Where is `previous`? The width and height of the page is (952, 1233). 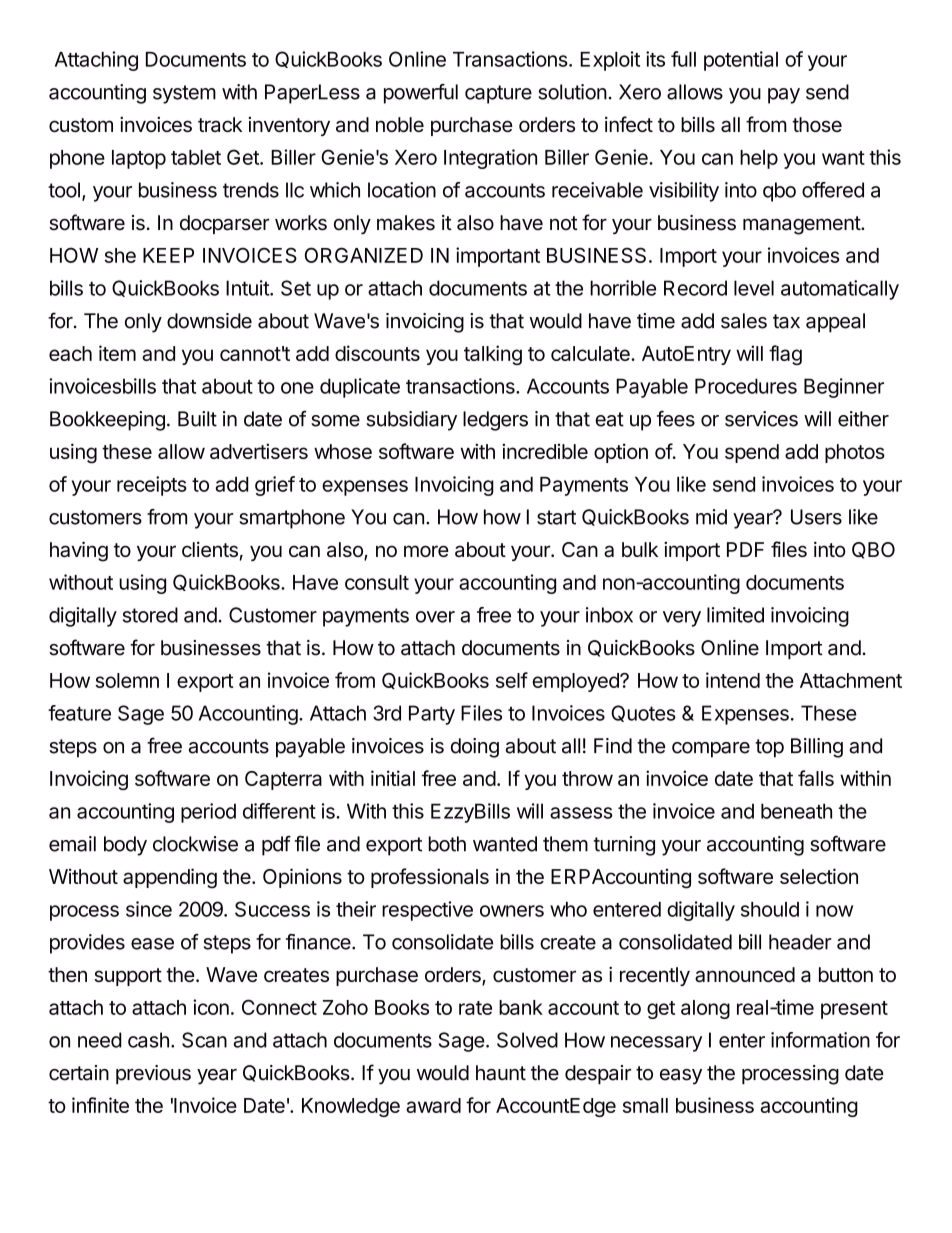
previous is located at coordinates (153, 1074).
